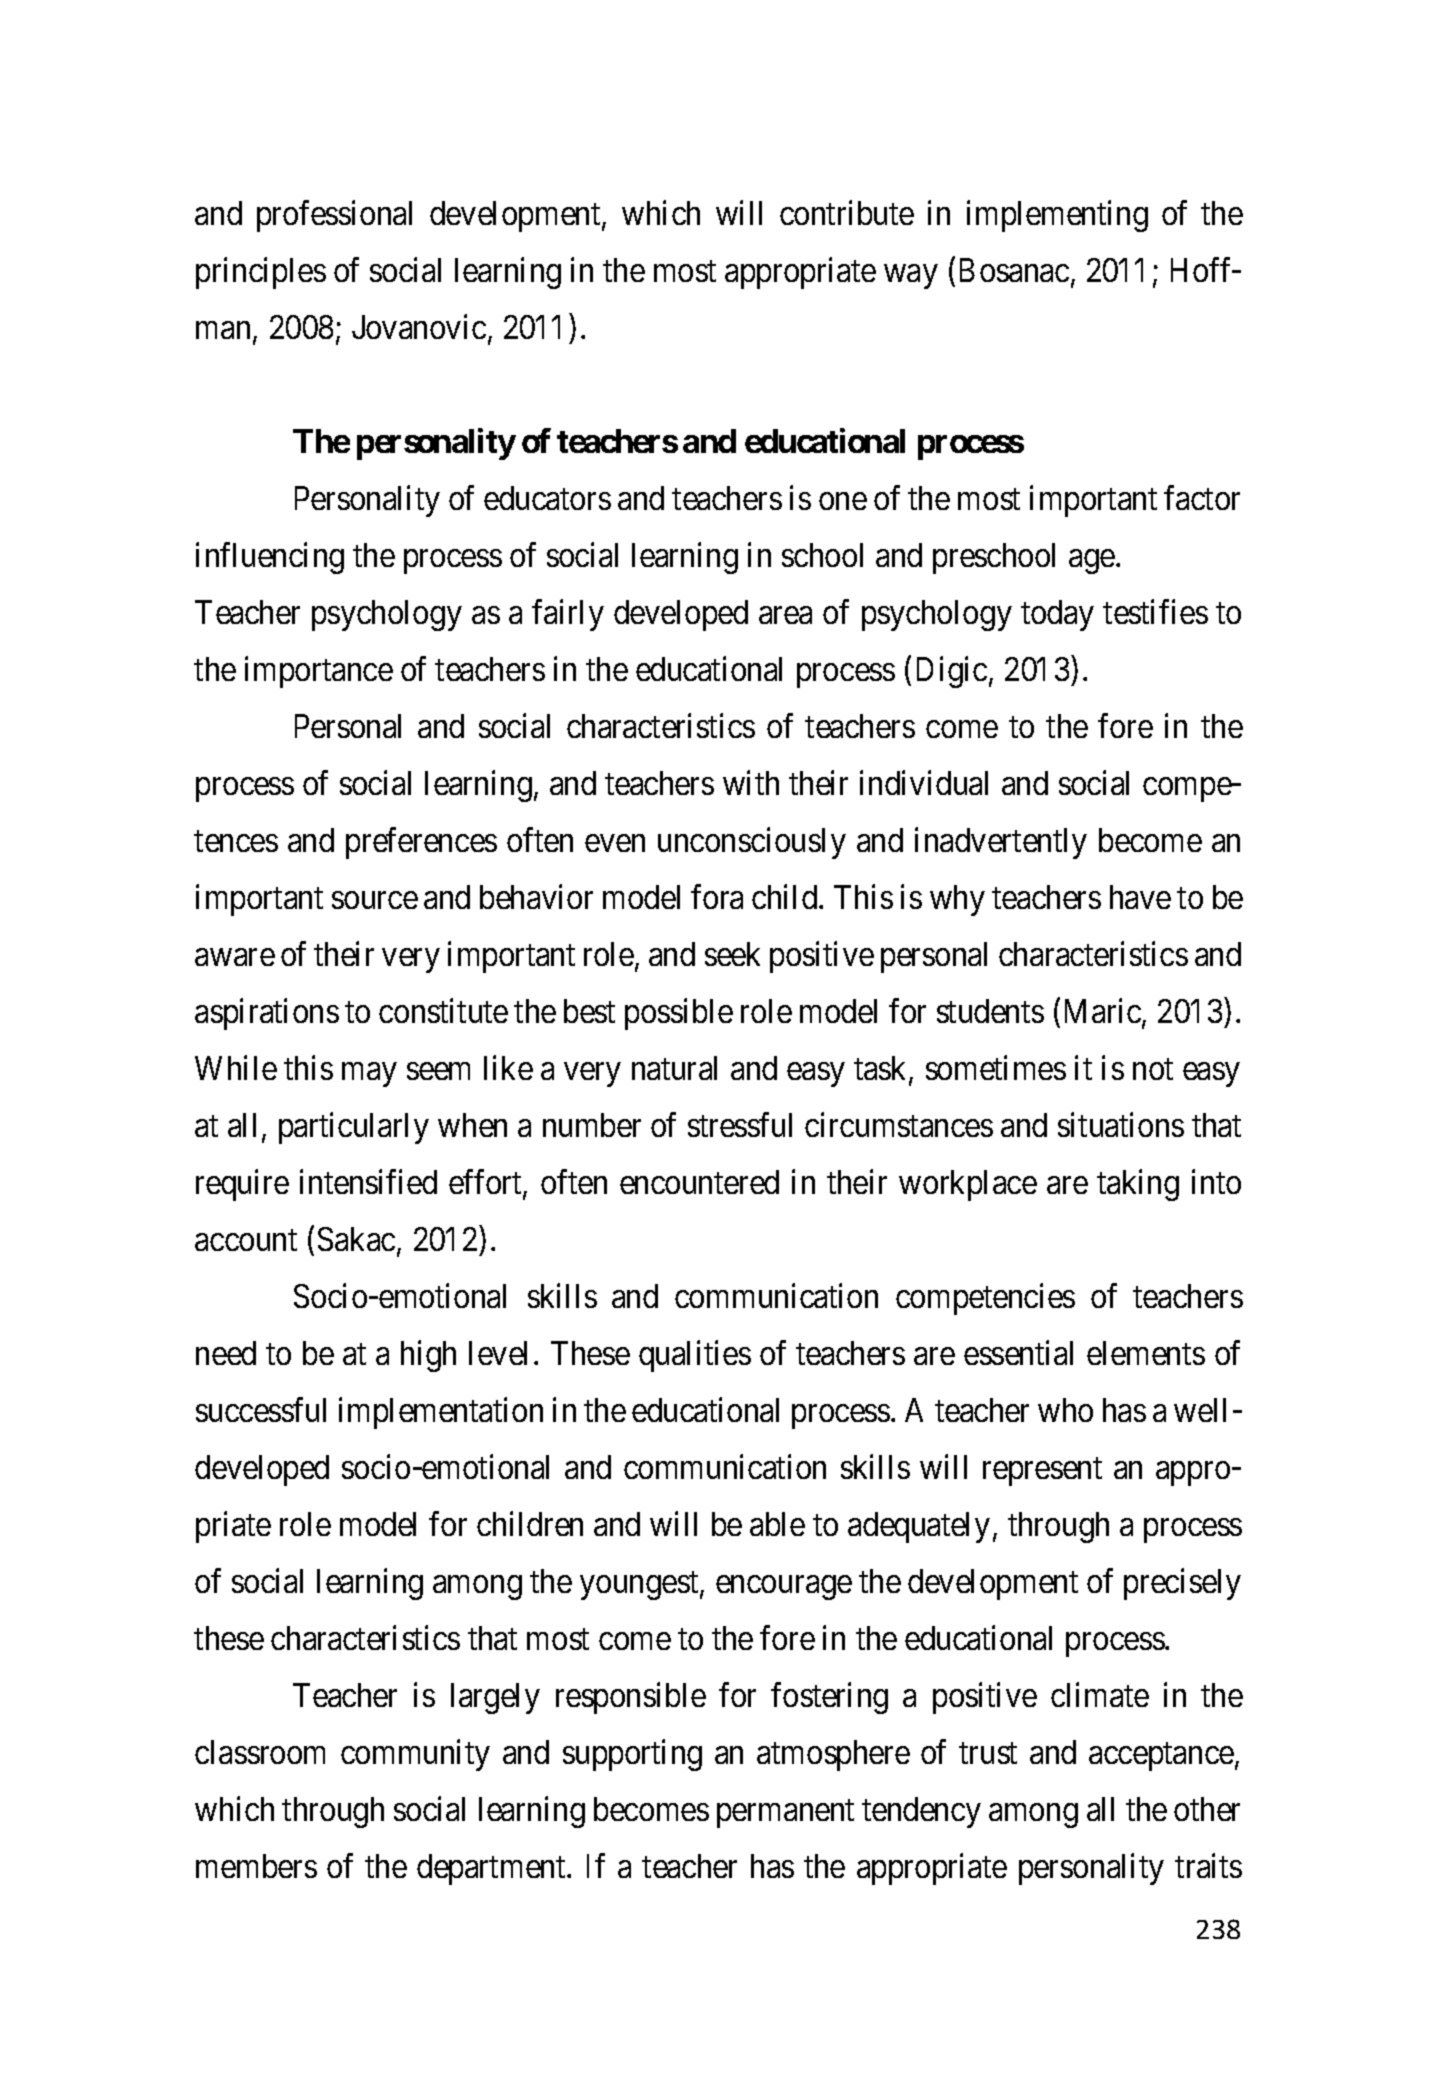 The image size is (1437, 2082). I want to click on professional, so click(334, 216).
